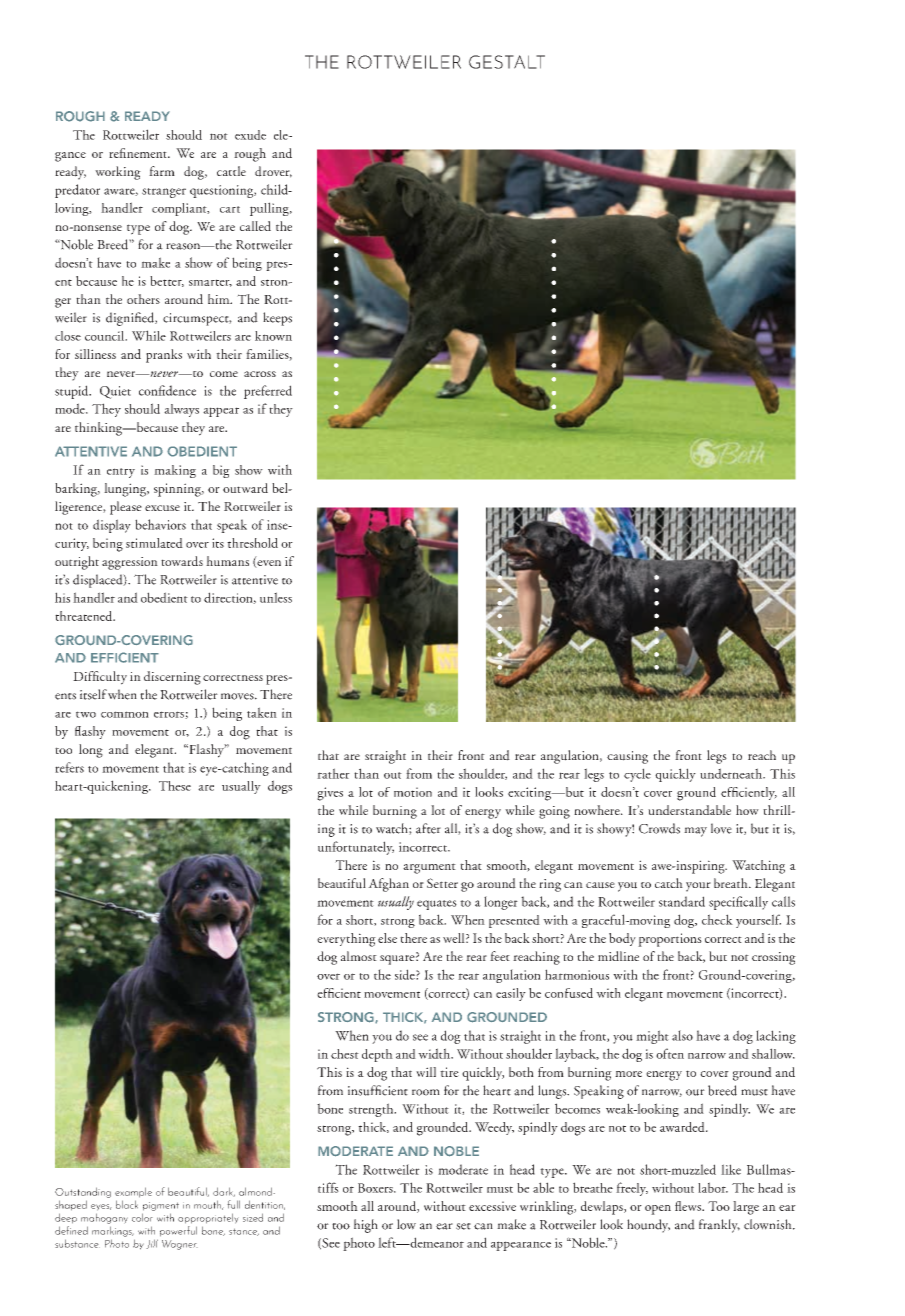  Describe the element at coordinates (172, 678) in the screenshot. I see `discerning` at that location.
